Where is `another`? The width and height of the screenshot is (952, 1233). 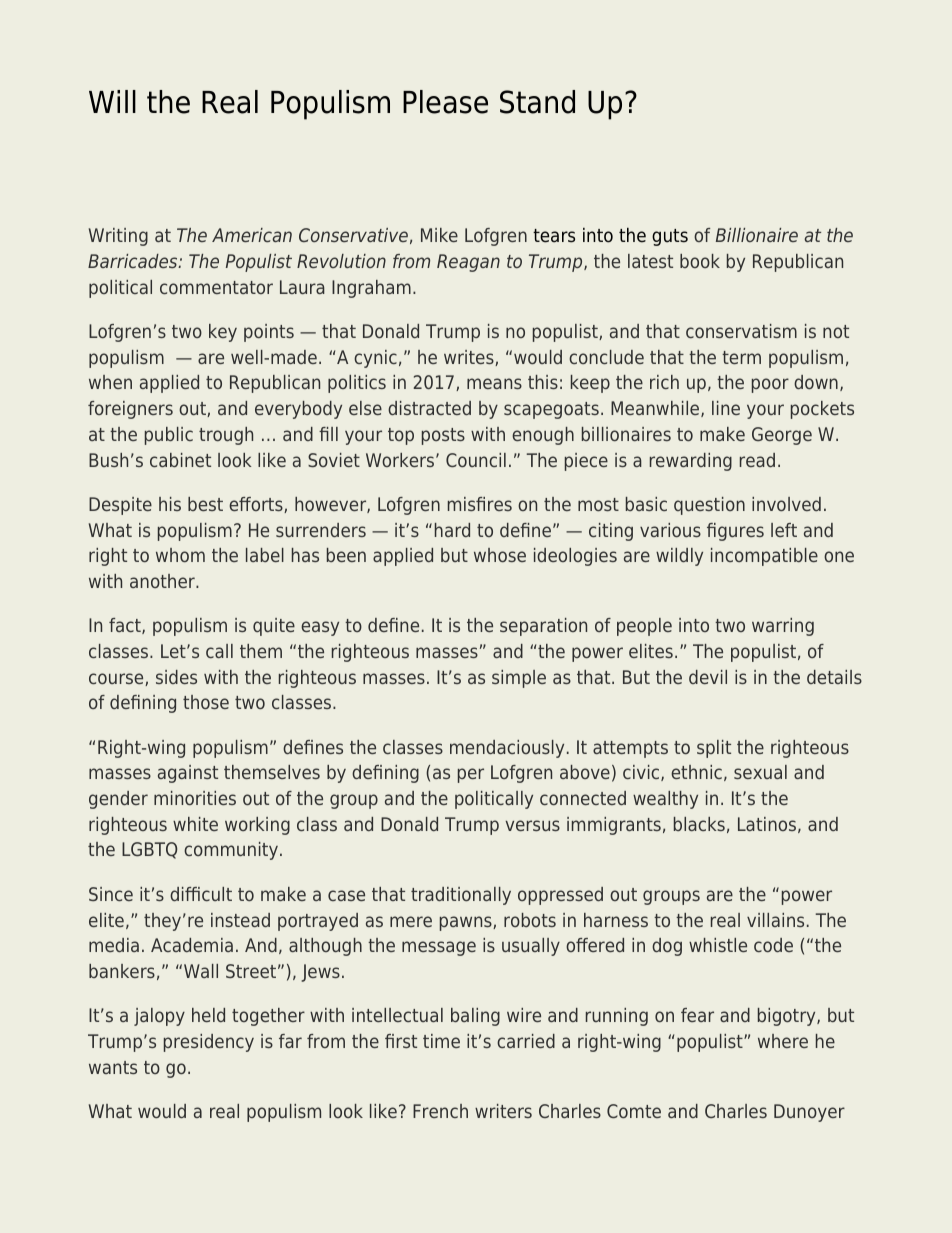
another is located at coordinates (163, 581).
